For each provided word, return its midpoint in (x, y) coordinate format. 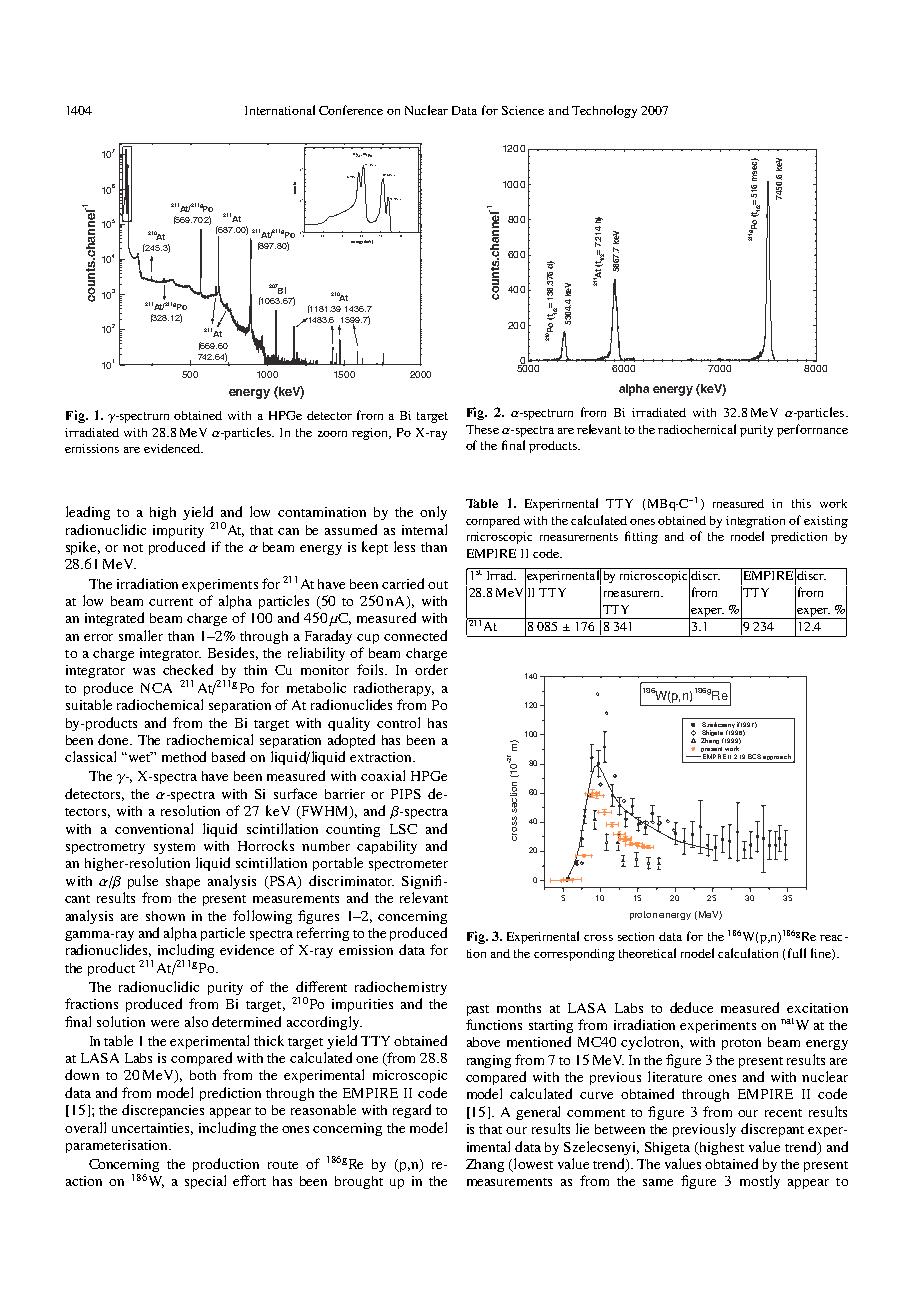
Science (523, 110)
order (431, 669)
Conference (351, 110)
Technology (604, 111)
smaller (141, 635)
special (205, 1182)
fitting (641, 537)
